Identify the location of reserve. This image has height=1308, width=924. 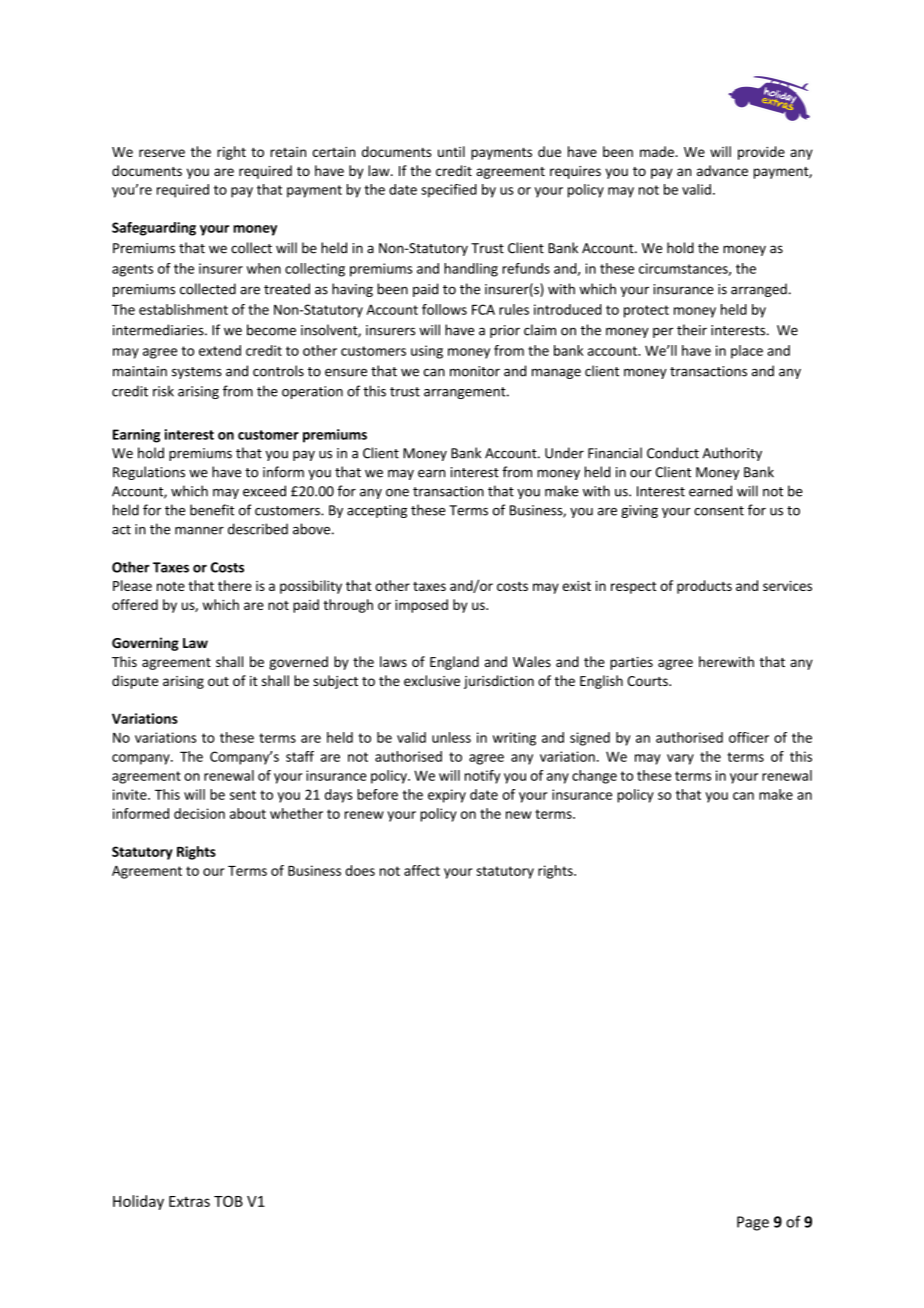
(162, 153).
